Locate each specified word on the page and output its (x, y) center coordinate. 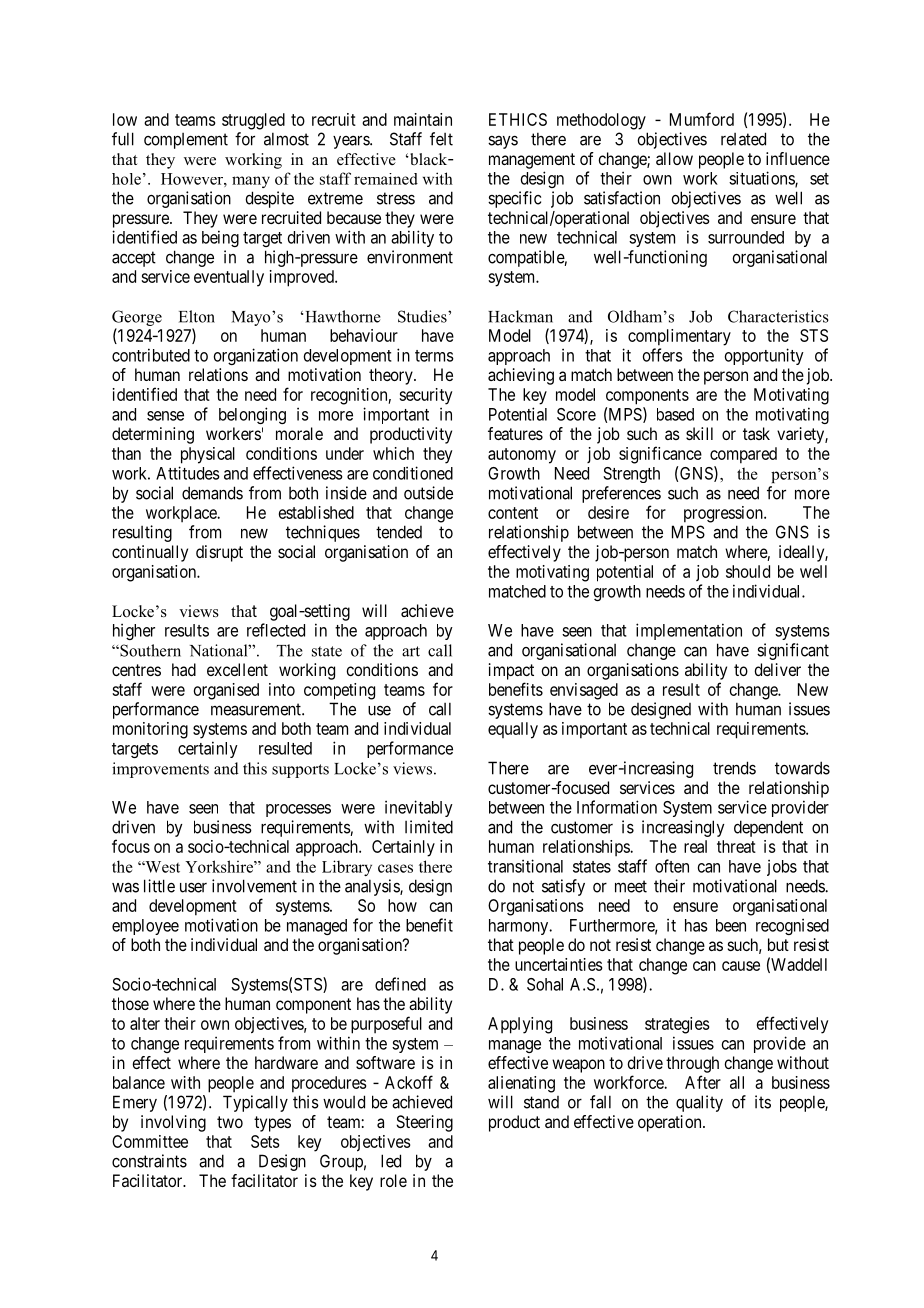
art (411, 651)
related (743, 139)
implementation (689, 631)
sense (165, 416)
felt (441, 139)
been (731, 925)
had (184, 669)
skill (699, 433)
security (425, 396)
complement (186, 141)
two (230, 1122)
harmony (520, 927)
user (193, 887)
